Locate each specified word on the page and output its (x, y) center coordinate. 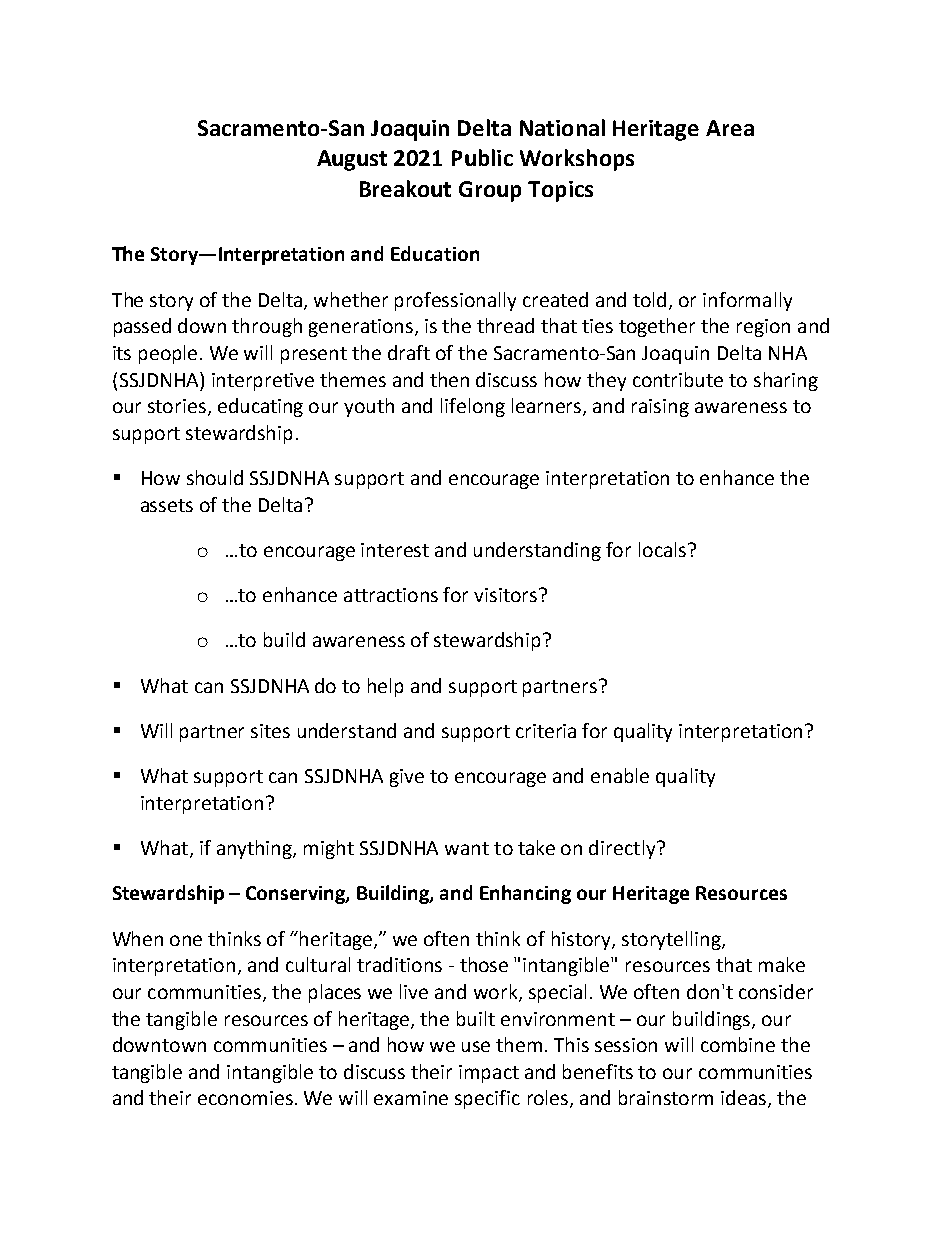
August (352, 160)
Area (730, 128)
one (186, 940)
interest (395, 550)
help (385, 687)
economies (245, 1098)
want (467, 848)
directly (623, 849)
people (168, 354)
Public (482, 157)
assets (167, 505)
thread (505, 325)
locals (664, 549)
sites (270, 731)
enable (620, 775)
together (657, 327)
